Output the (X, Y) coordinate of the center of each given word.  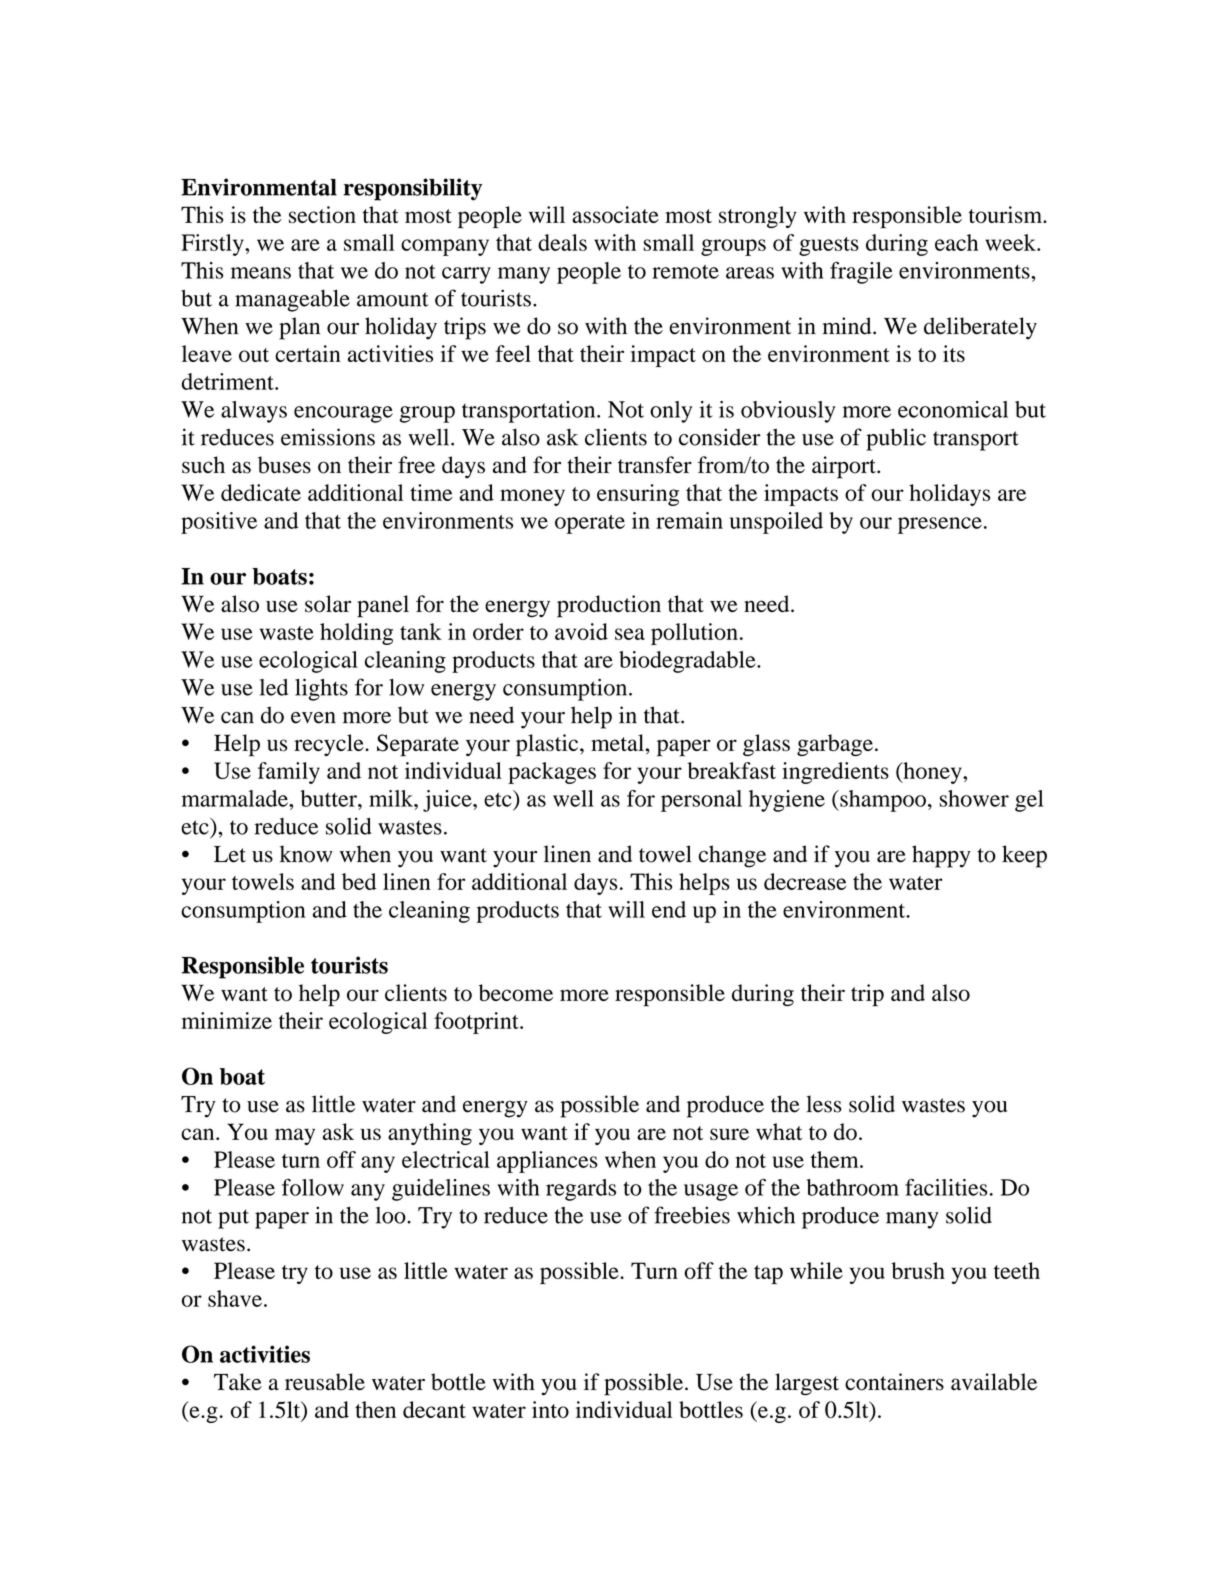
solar (328, 604)
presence (940, 525)
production (609, 606)
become (516, 992)
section (322, 214)
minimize (227, 1020)
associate (615, 214)
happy (941, 856)
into (550, 1409)
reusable (325, 1382)
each (956, 242)
